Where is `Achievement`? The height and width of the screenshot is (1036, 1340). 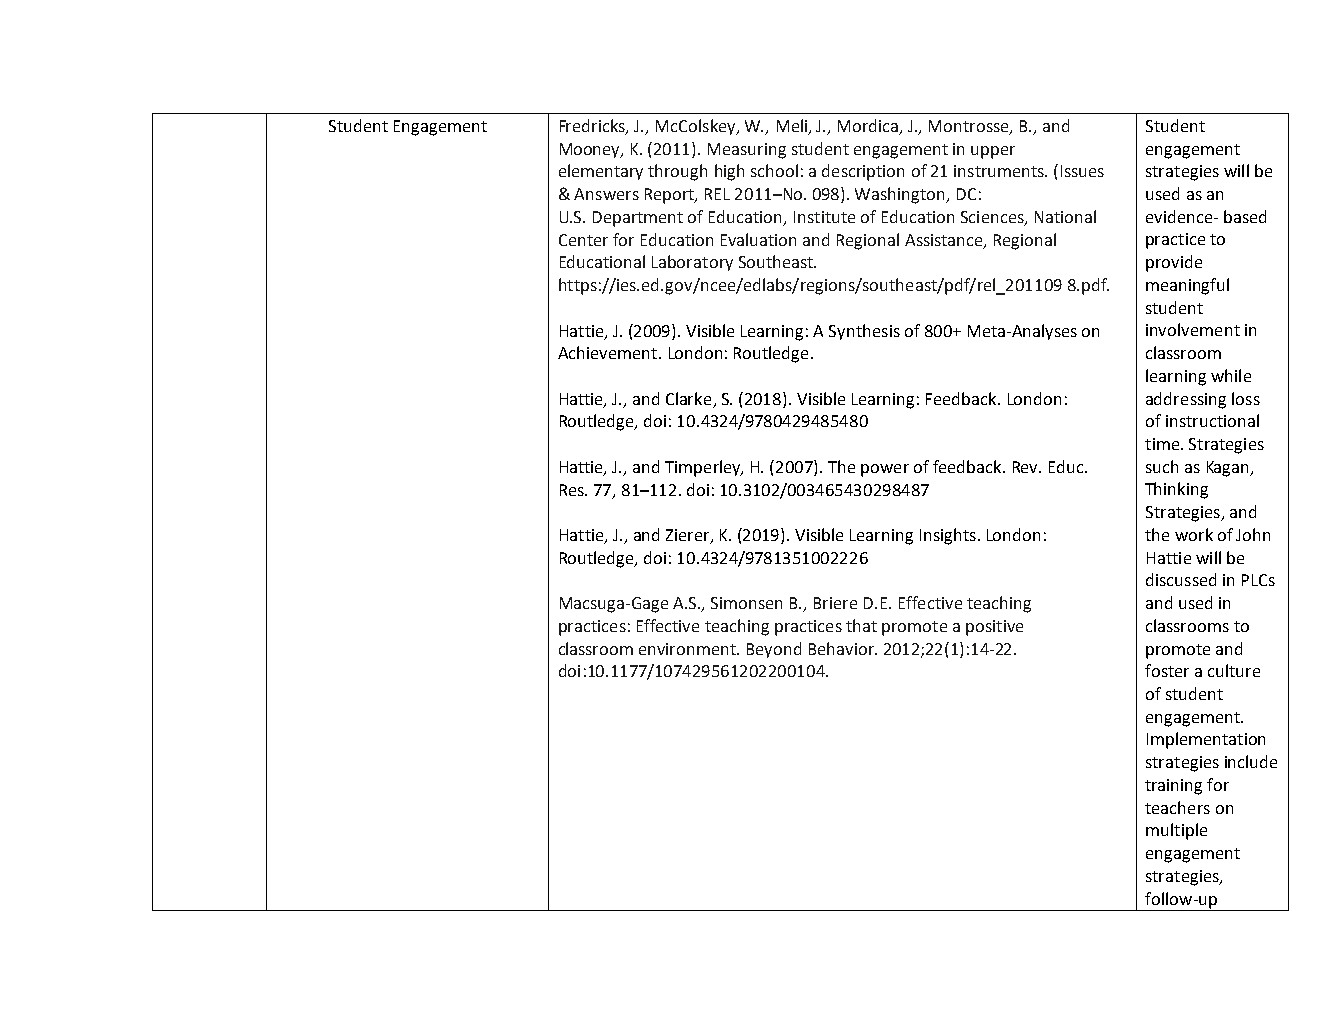
Achievement is located at coordinates (607, 352).
